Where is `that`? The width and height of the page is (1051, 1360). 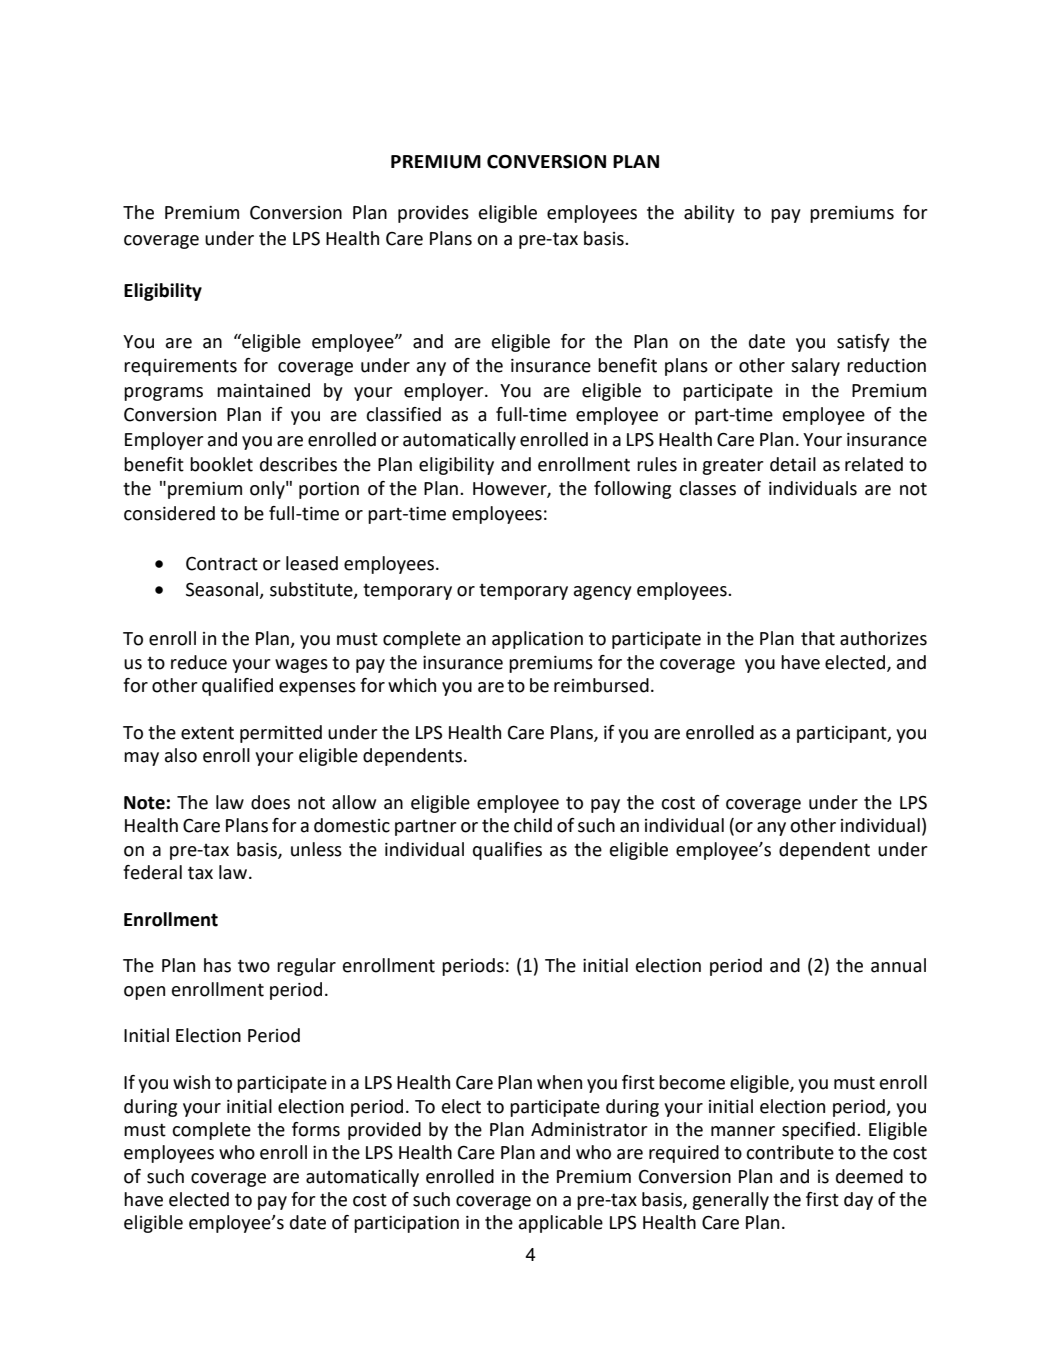 that is located at coordinates (818, 638).
